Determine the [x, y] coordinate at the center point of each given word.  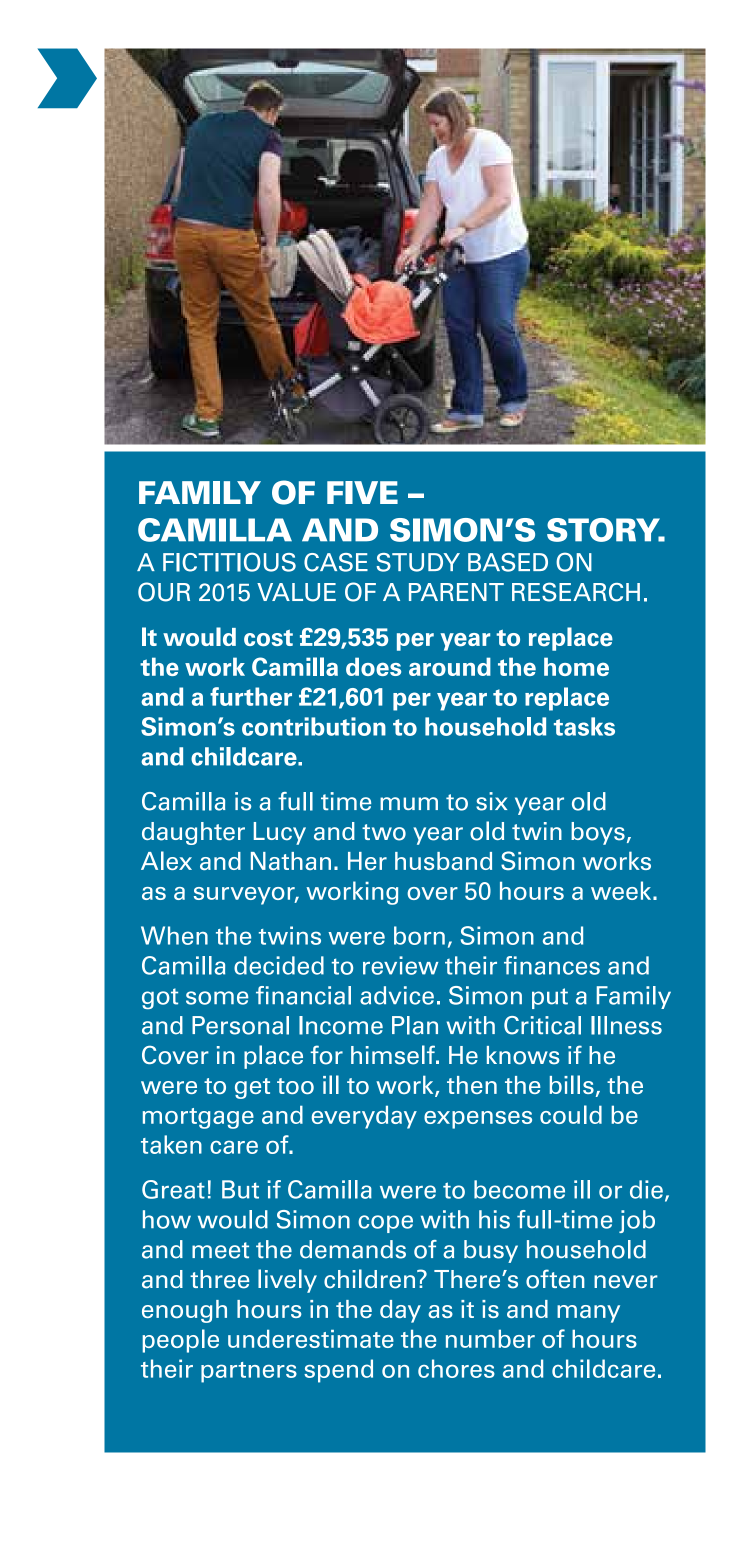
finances [552, 965]
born [419, 935]
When [174, 935]
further [251, 696]
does [373, 666]
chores [456, 1368]
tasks [584, 726]
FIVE [362, 492]
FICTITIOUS [229, 562]
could [571, 1114]
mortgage [198, 1118]
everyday [364, 1117]
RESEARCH [576, 592]
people [180, 1341]
